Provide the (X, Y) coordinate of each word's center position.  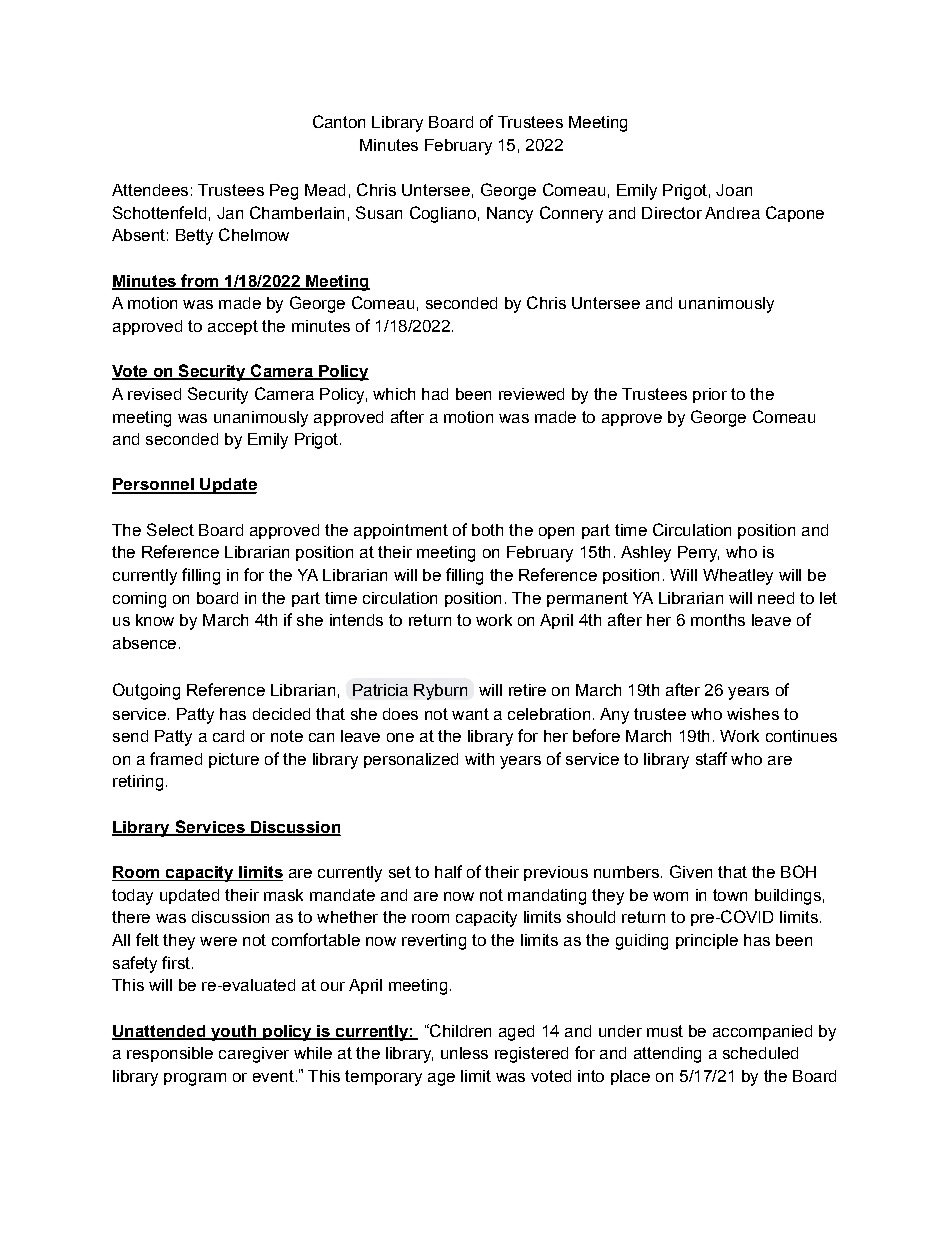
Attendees (150, 190)
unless (464, 1053)
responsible (170, 1054)
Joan (734, 190)
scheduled (760, 1053)
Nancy (510, 215)
